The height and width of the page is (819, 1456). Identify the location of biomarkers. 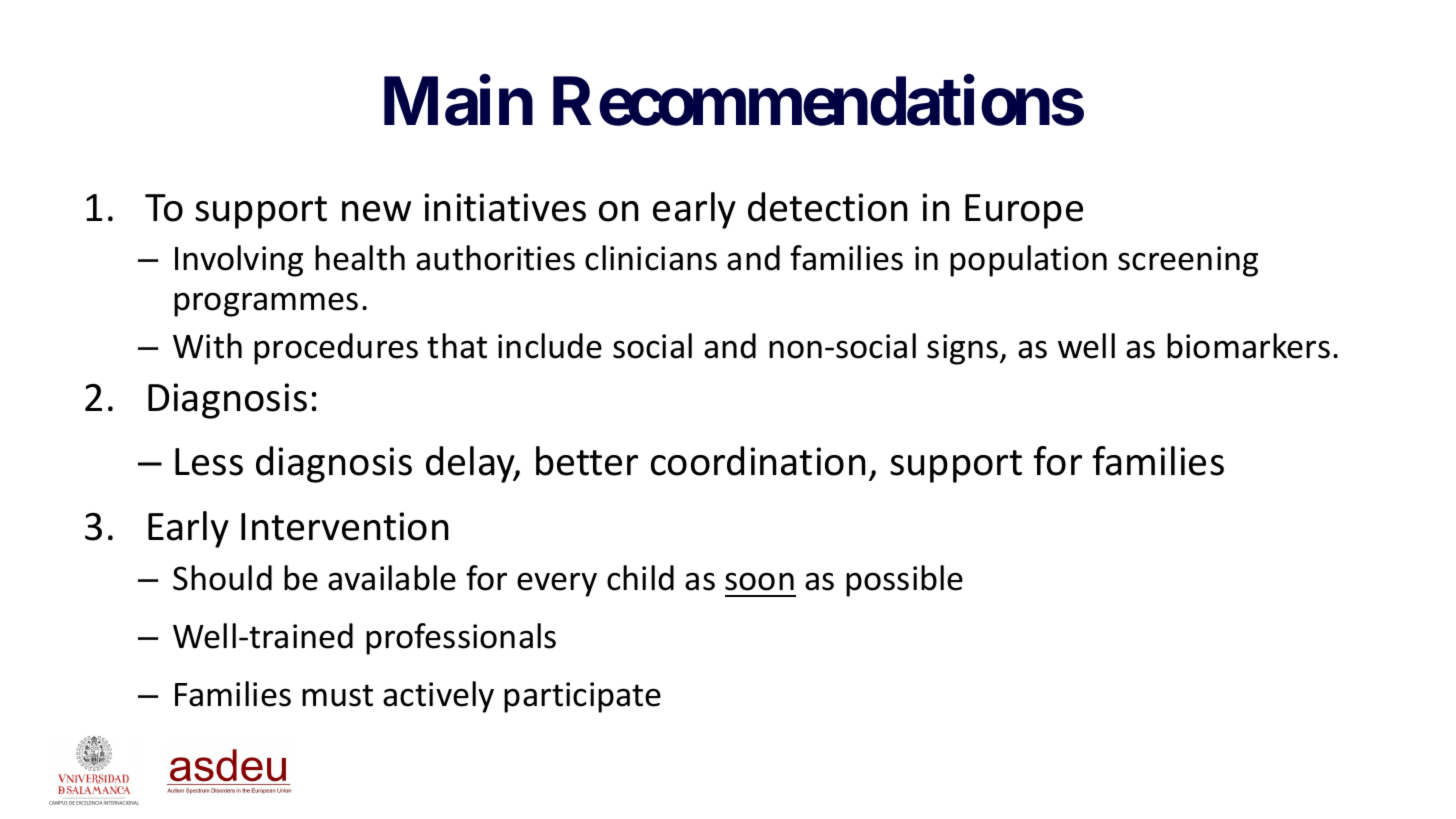
(1248, 346).
